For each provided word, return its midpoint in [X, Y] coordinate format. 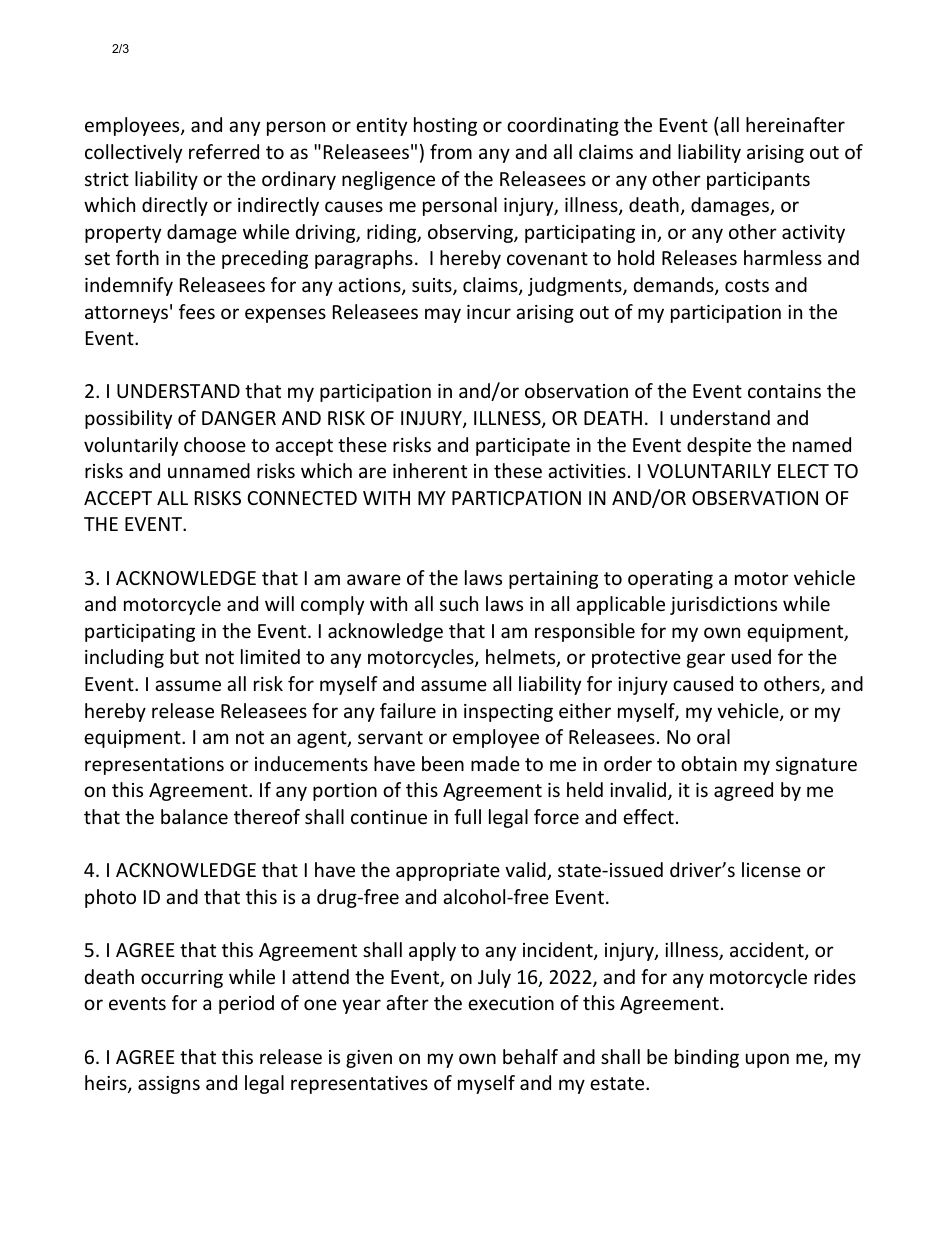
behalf [530, 1056]
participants [758, 181]
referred [224, 151]
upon [767, 1060]
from [451, 151]
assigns [169, 1085]
